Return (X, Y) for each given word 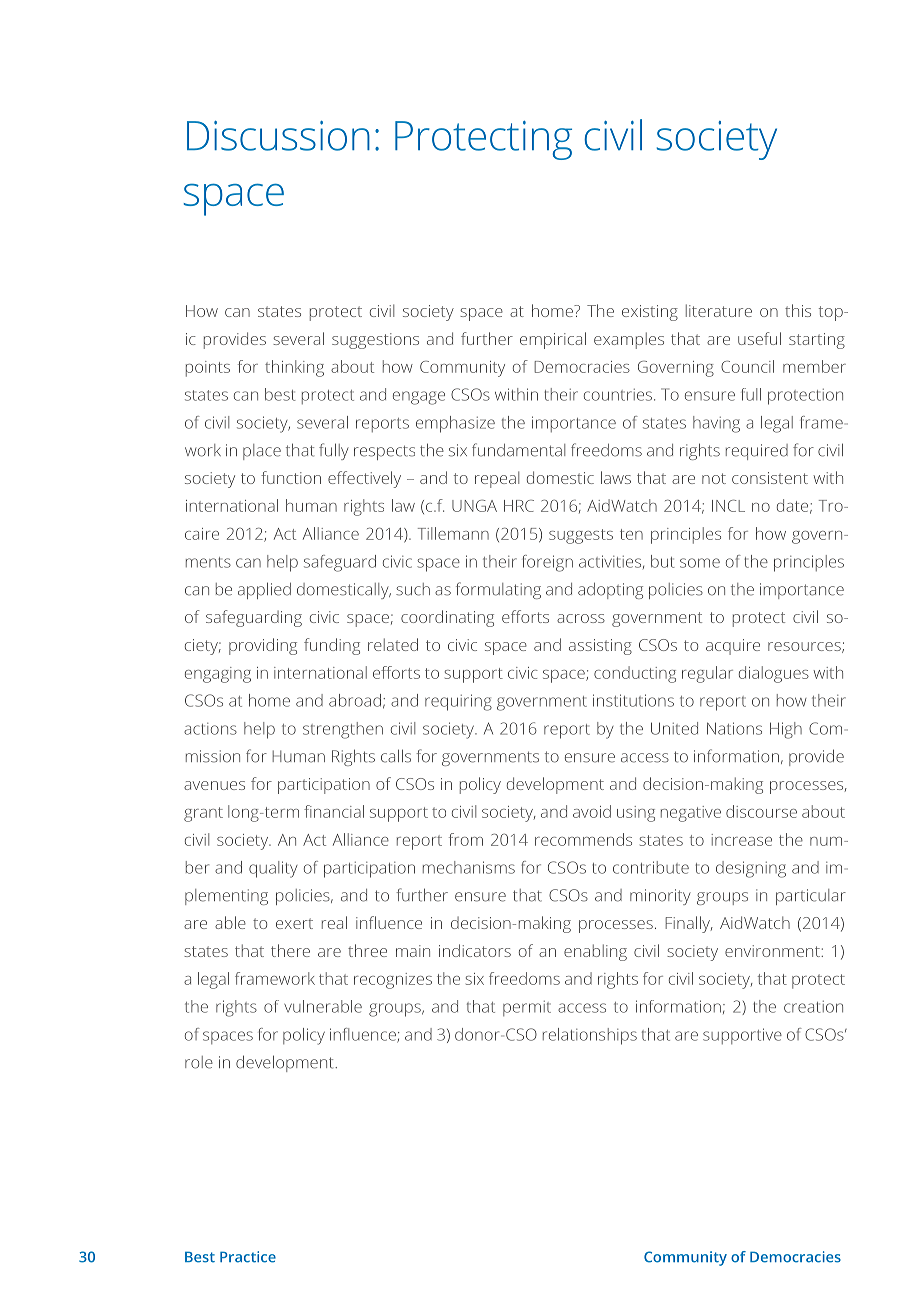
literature (719, 310)
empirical (553, 340)
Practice (248, 1257)
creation (813, 1007)
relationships (590, 1036)
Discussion (278, 136)
